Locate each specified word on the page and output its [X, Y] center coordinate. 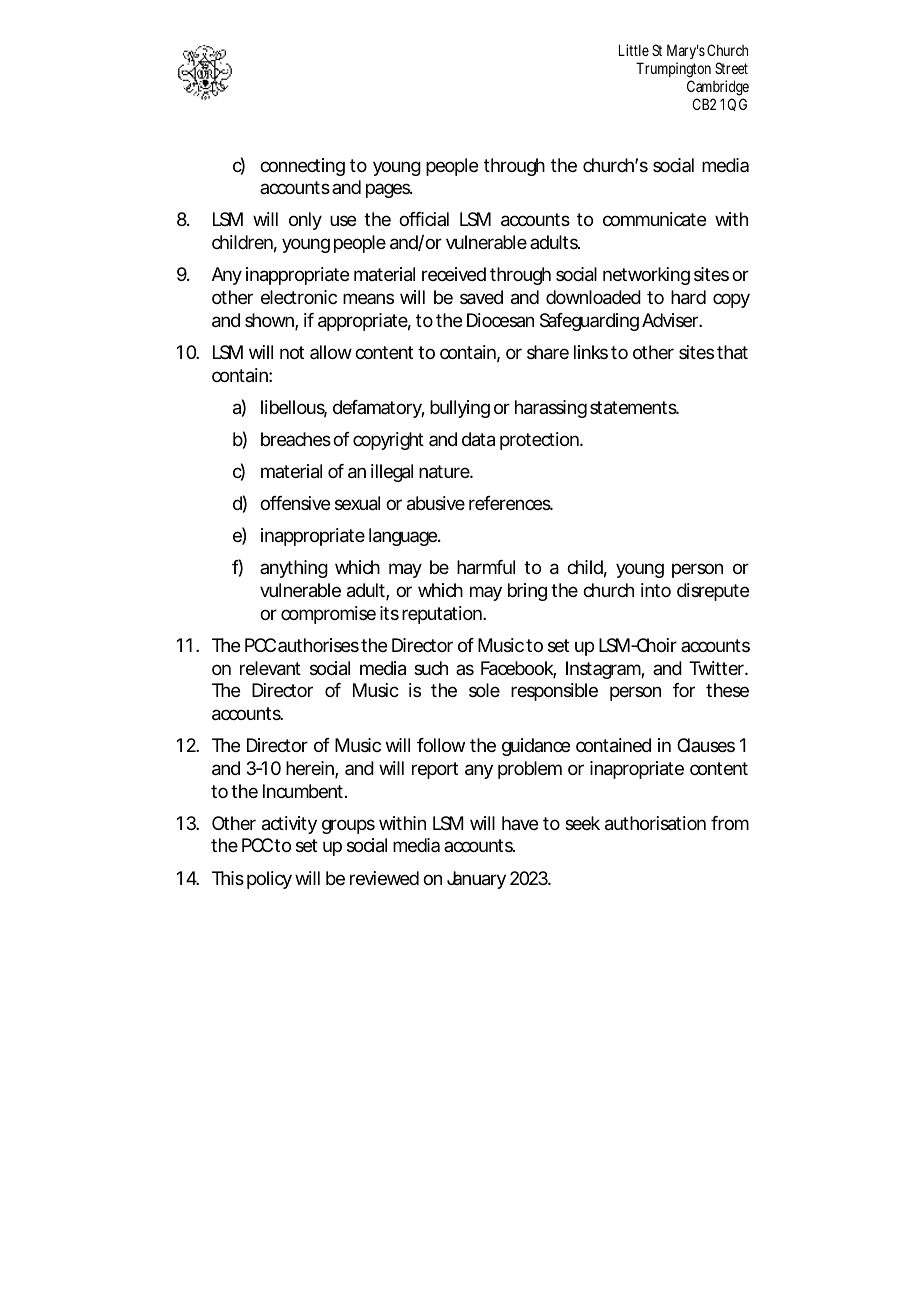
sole [484, 690]
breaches [296, 439]
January [476, 880]
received [454, 274]
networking [646, 276]
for [684, 690]
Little [634, 50]
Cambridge [718, 89]
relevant [270, 668]
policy [269, 880]
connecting [302, 167]
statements [634, 408]
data [478, 439]
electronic [299, 297]
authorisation [655, 823]
